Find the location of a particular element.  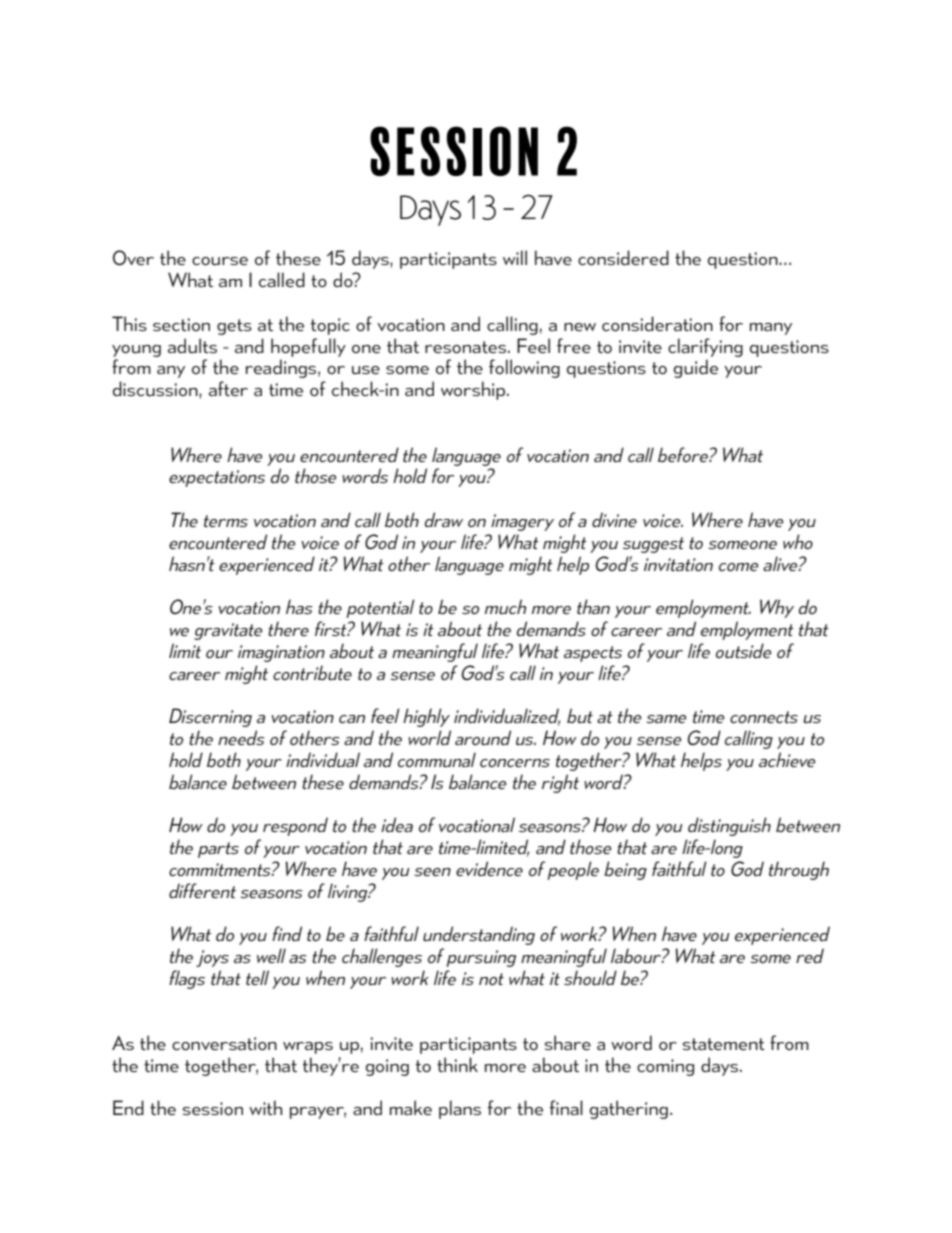

will is located at coordinates (515, 257).
